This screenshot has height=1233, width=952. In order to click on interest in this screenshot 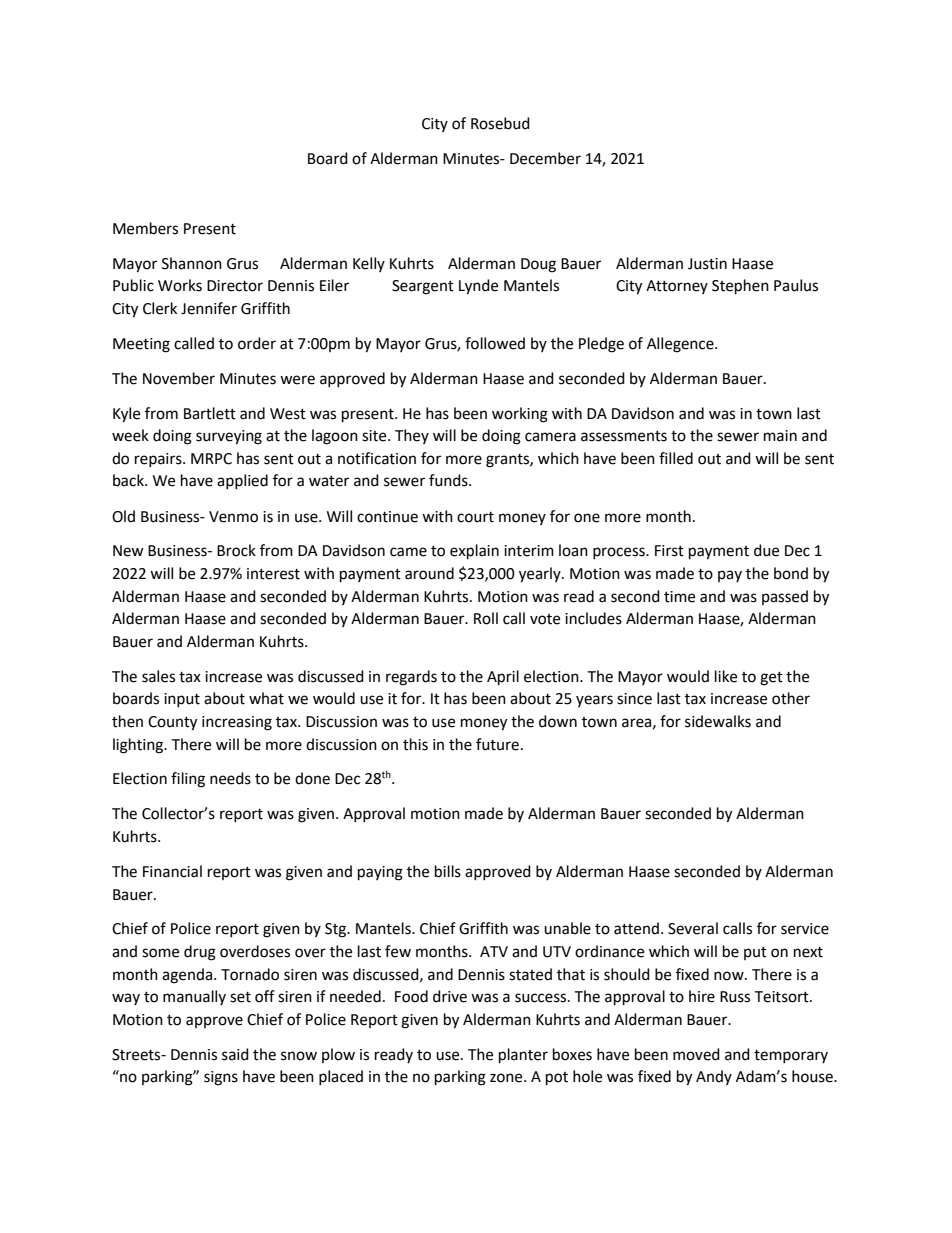, I will do `click(273, 574)`.
